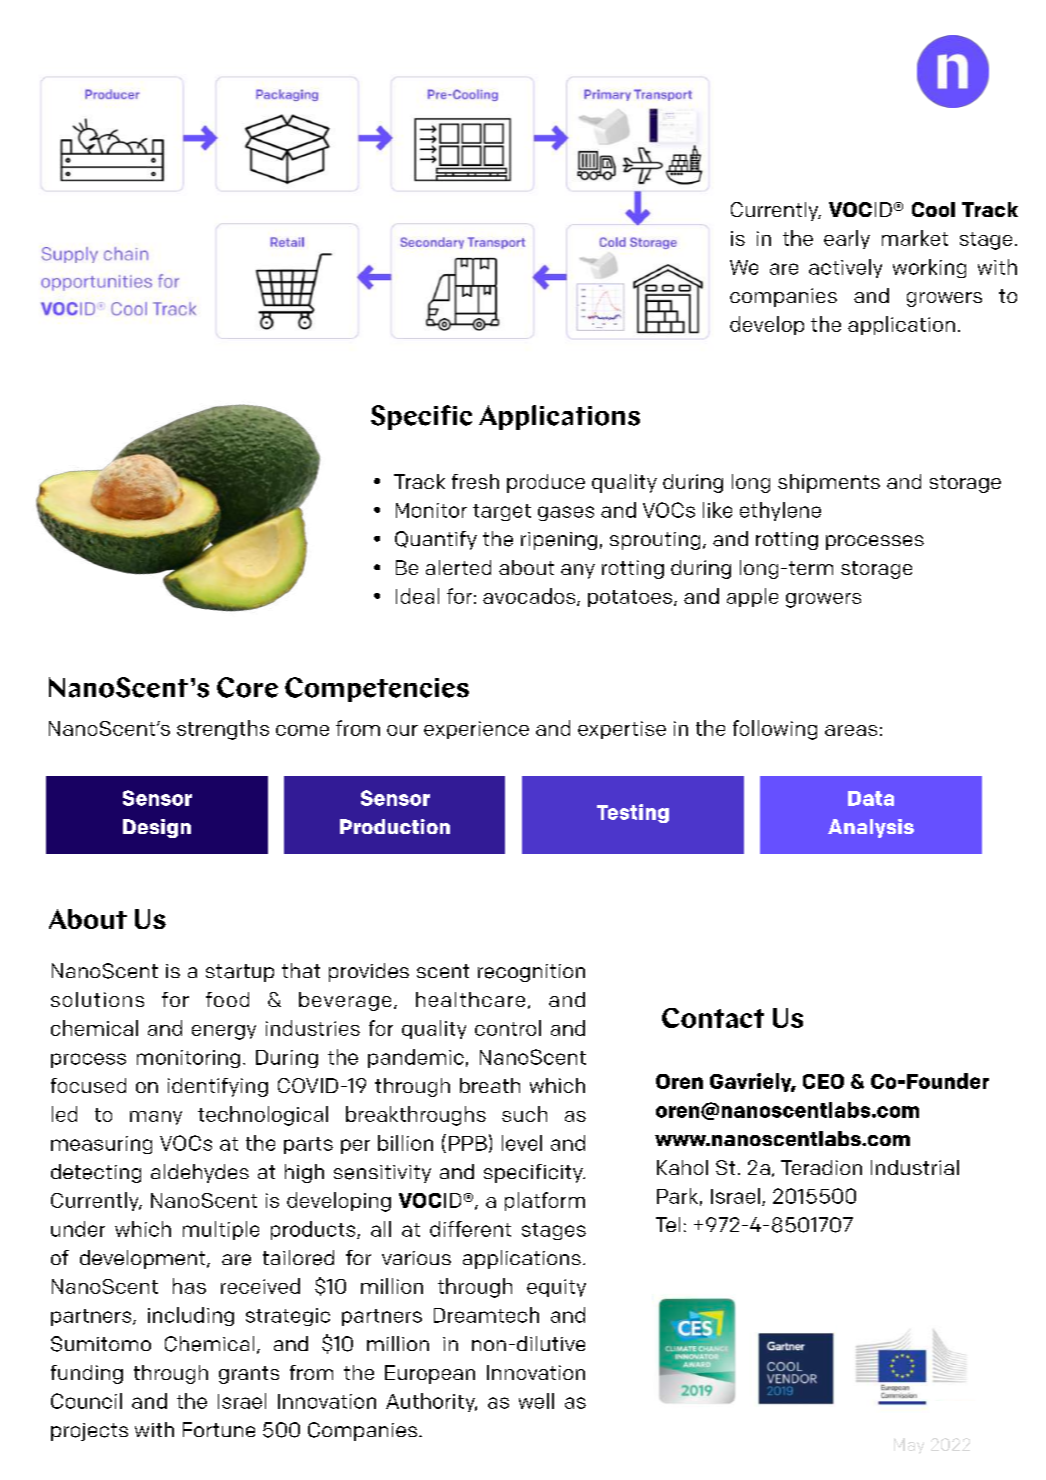 The image size is (1046, 1480). I want to click on Design, so click(157, 828).
